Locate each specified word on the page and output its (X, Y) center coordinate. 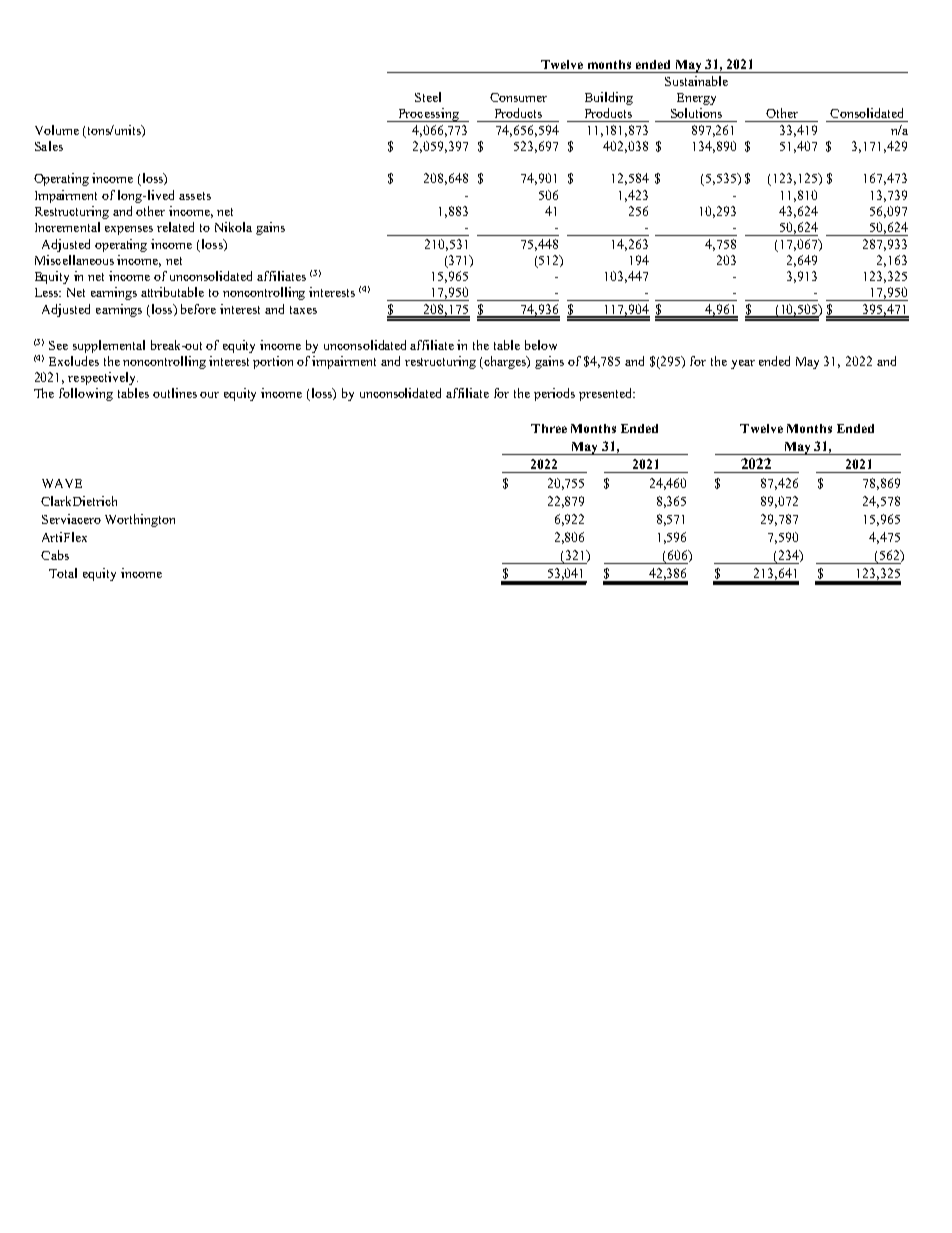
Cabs (55, 555)
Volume (57, 130)
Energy (696, 99)
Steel (428, 97)
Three (549, 428)
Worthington (140, 520)
